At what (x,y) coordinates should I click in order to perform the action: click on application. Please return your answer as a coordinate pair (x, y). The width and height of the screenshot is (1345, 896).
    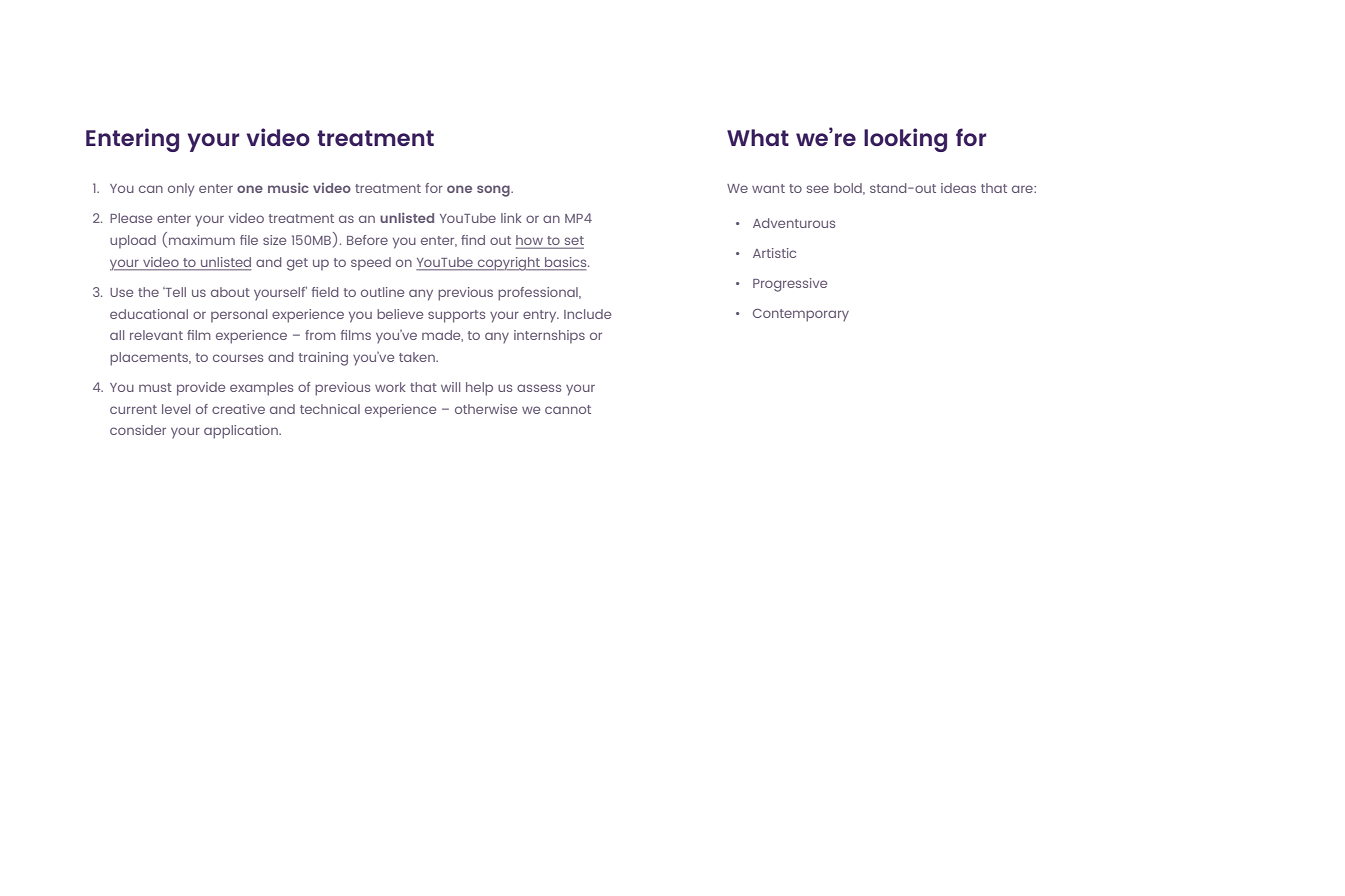
    Looking at the image, I should click on (242, 432).
